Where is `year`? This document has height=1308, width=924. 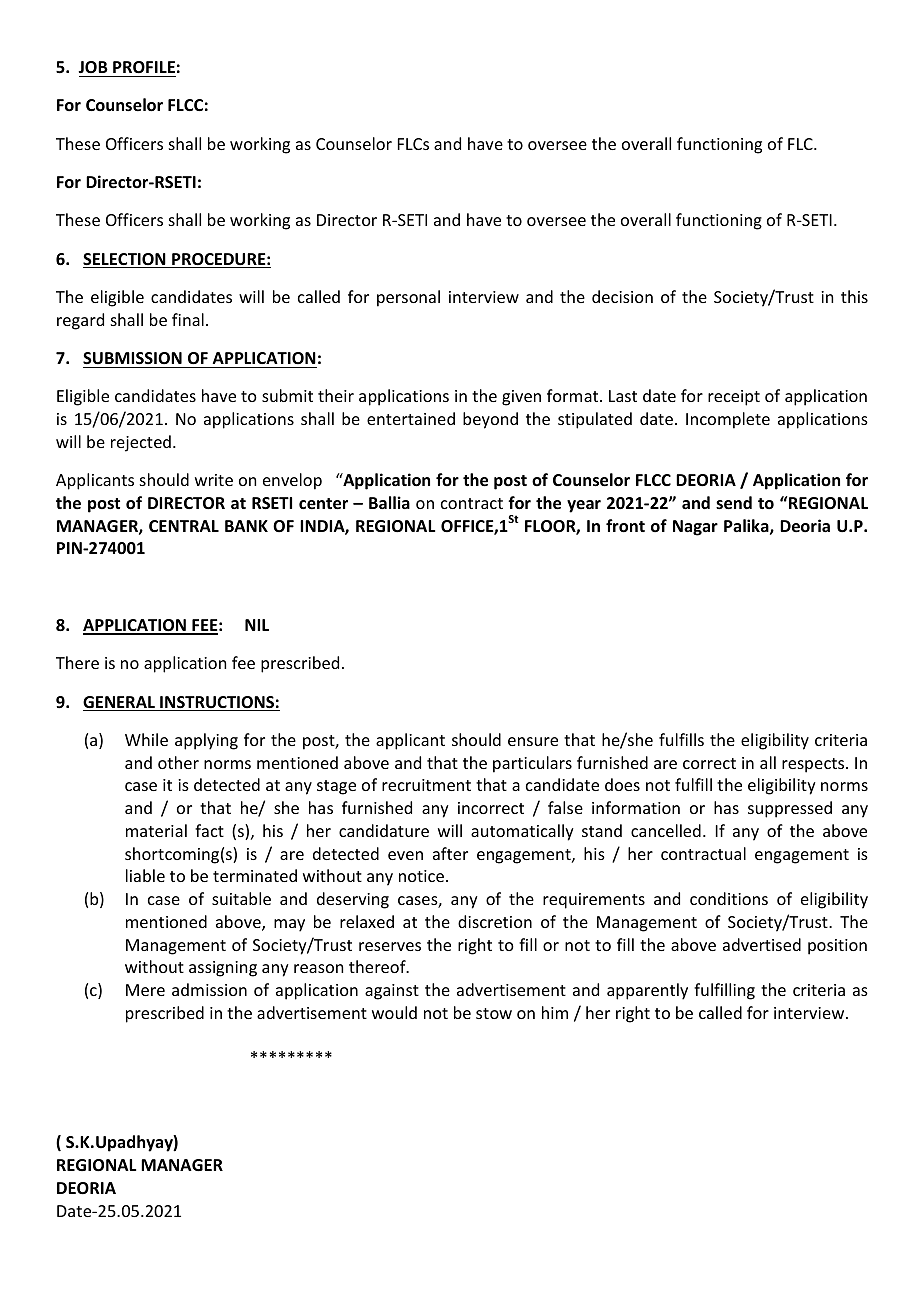
year is located at coordinates (584, 506).
